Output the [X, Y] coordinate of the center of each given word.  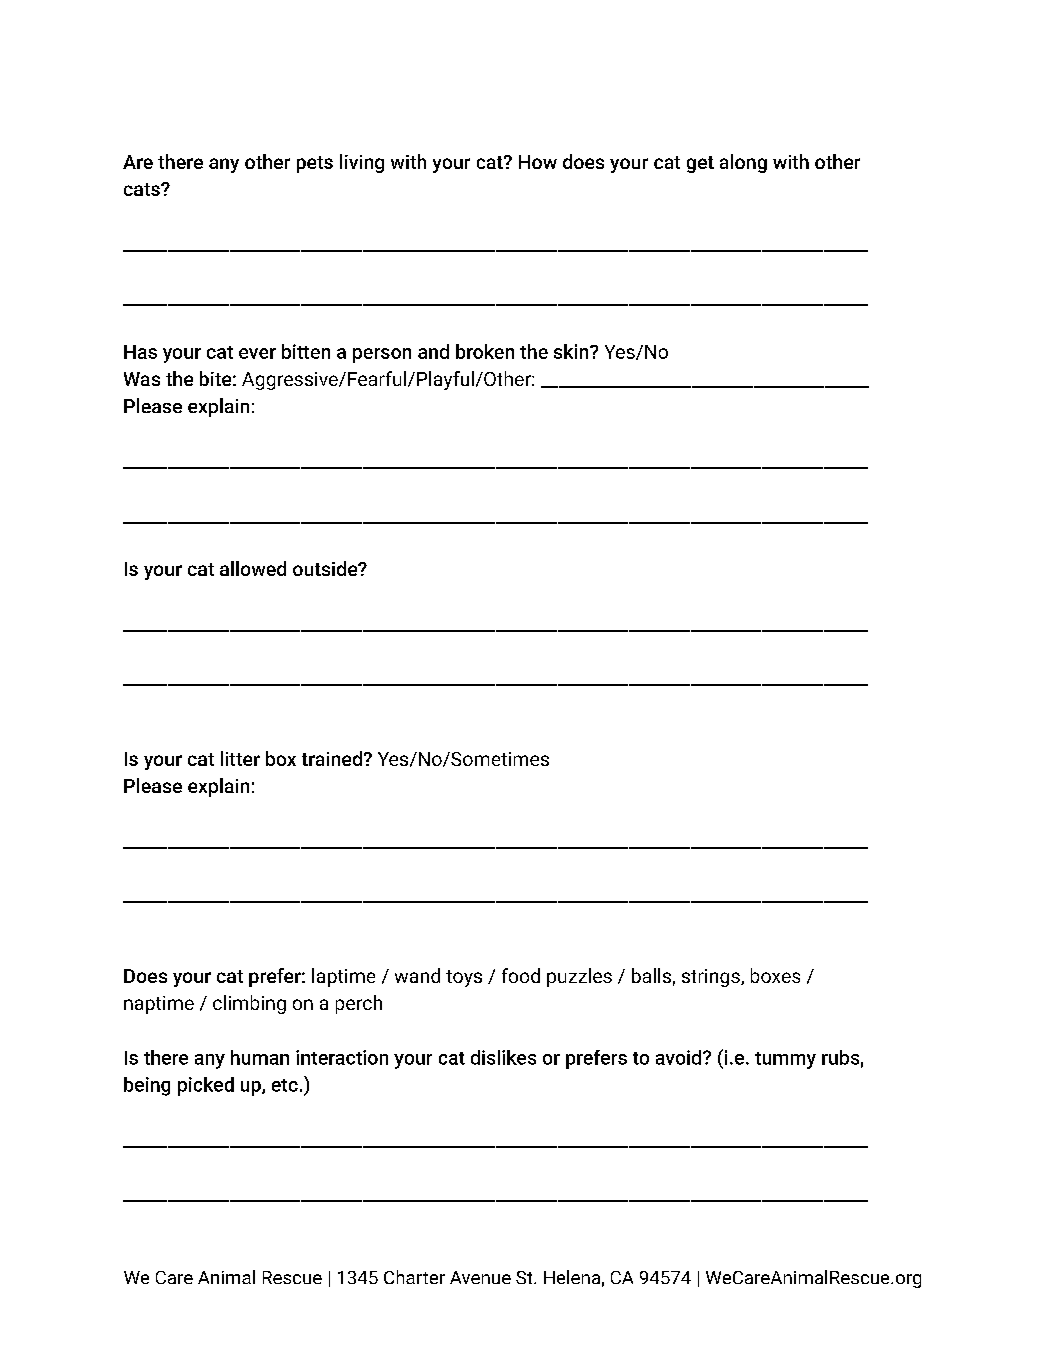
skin [572, 351]
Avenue [480, 1277]
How [538, 162]
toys [464, 978]
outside [326, 568]
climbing [249, 1004]
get [700, 164]
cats [143, 189]
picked [206, 1086]
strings [712, 978]
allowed [253, 568]
